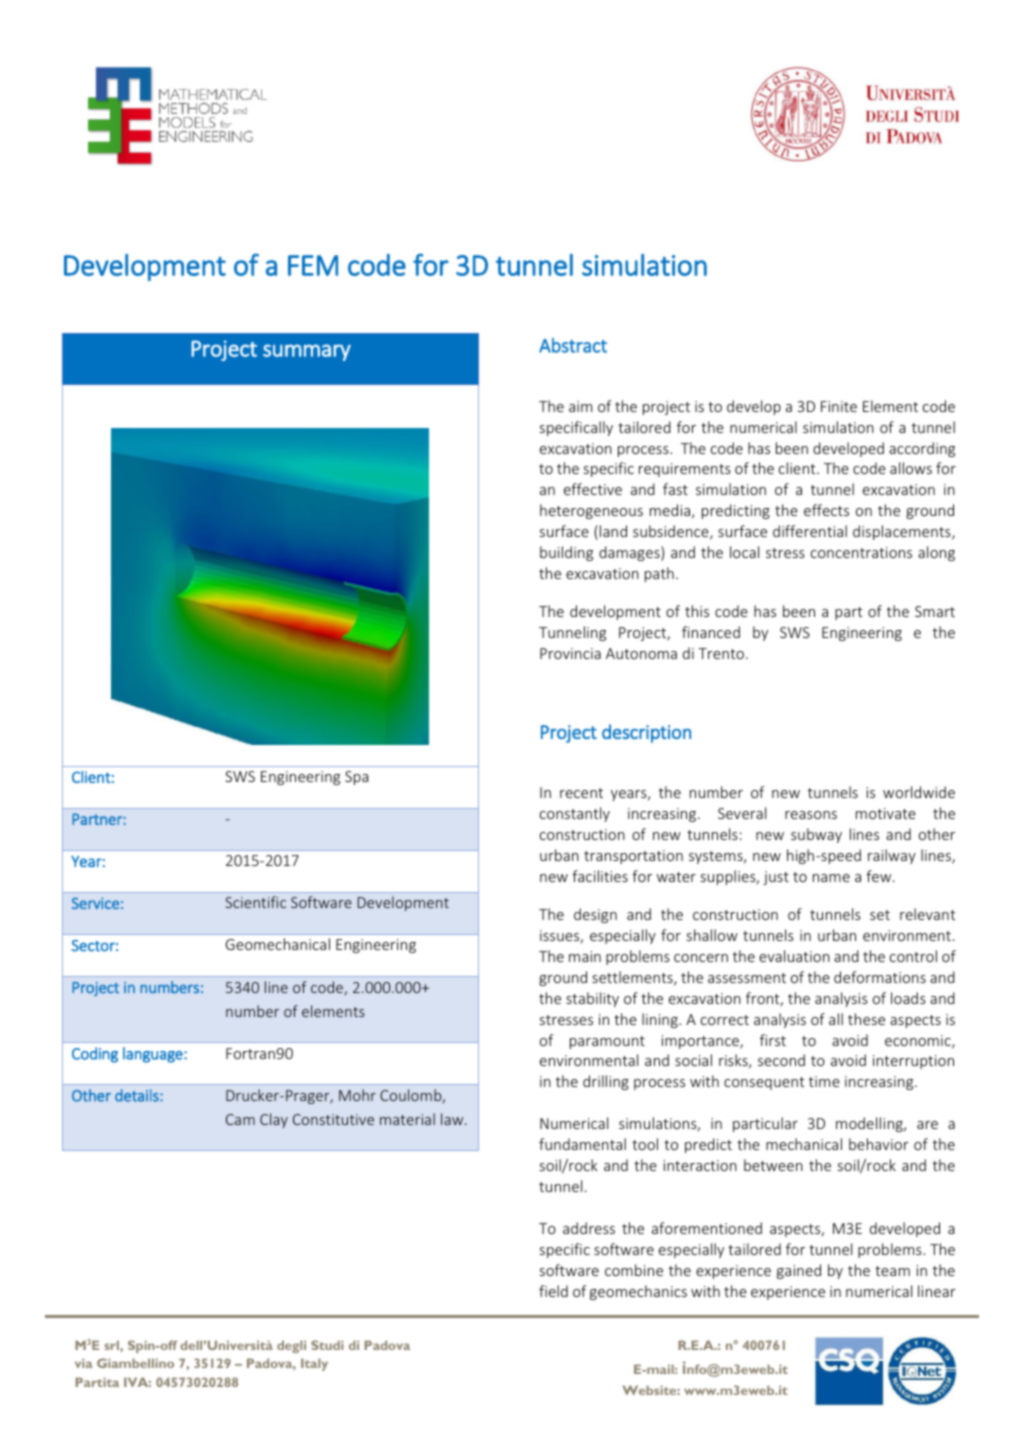  I want to click on stability, so click(592, 999).
